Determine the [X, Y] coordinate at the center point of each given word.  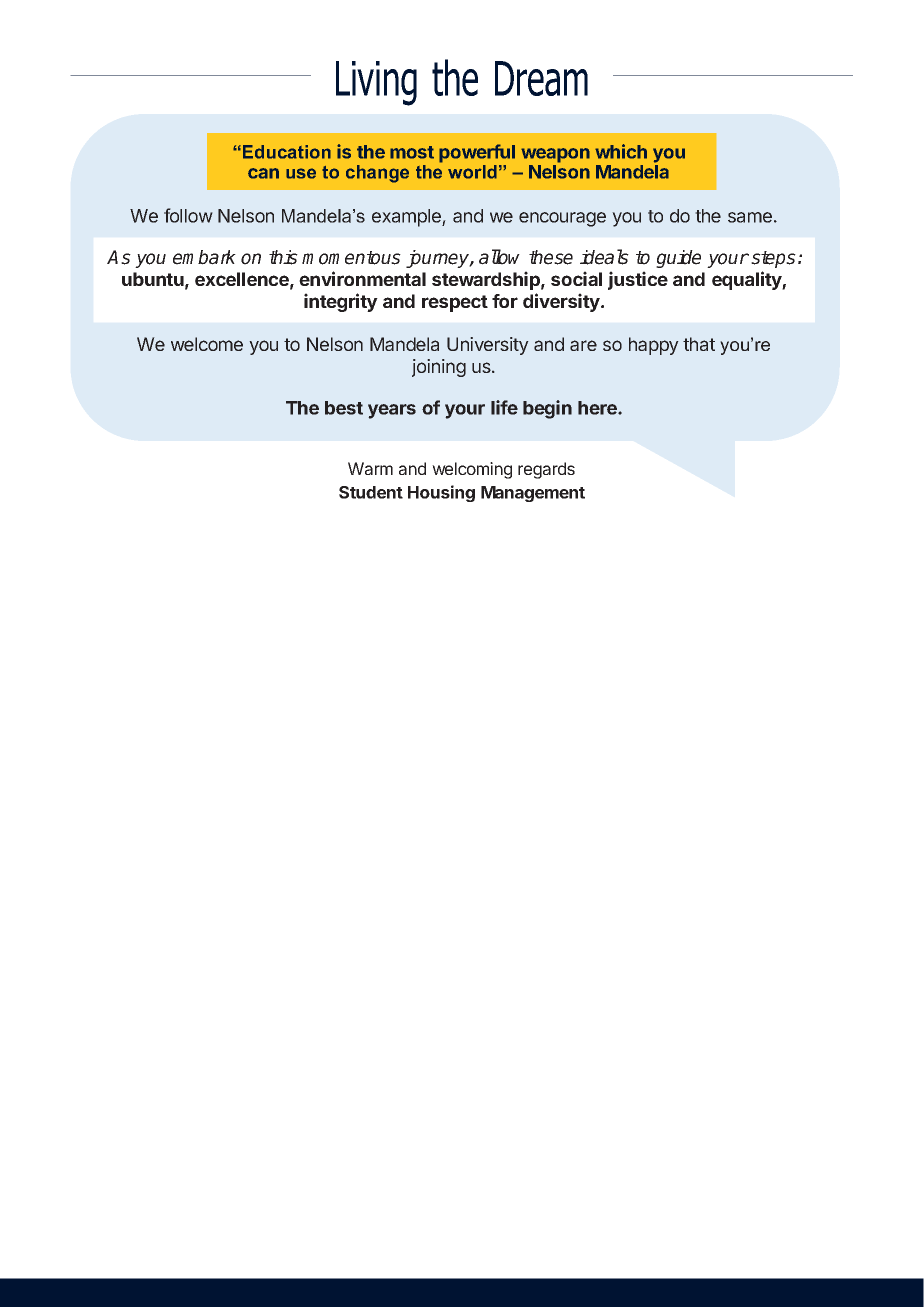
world [472, 172]
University [488, 346]
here [598, 408]
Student [371, 492]
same [750, 217]
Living [376, 83]
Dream [541, 78]
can [263, 173]
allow [499, 257]
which [621, 151]
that [699, 344]
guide [678, 259]
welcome [207, 344]
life [504, 407]
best [344, 408]
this [283, 257]
